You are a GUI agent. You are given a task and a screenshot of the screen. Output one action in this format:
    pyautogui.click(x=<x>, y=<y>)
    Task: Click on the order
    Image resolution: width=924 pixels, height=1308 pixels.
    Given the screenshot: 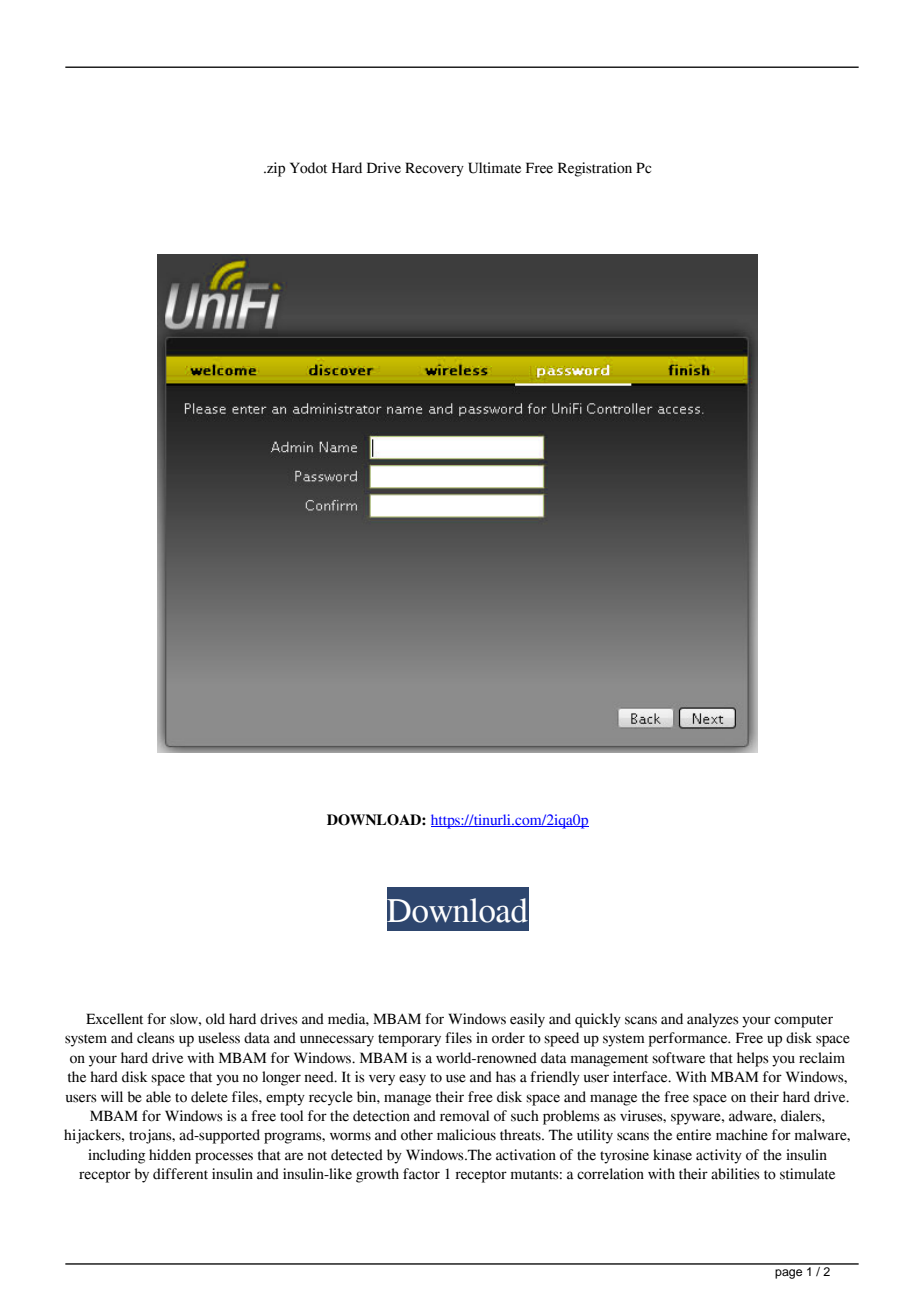 What is the action you would take?
    pyautogui.click(x=508, y=1038)
